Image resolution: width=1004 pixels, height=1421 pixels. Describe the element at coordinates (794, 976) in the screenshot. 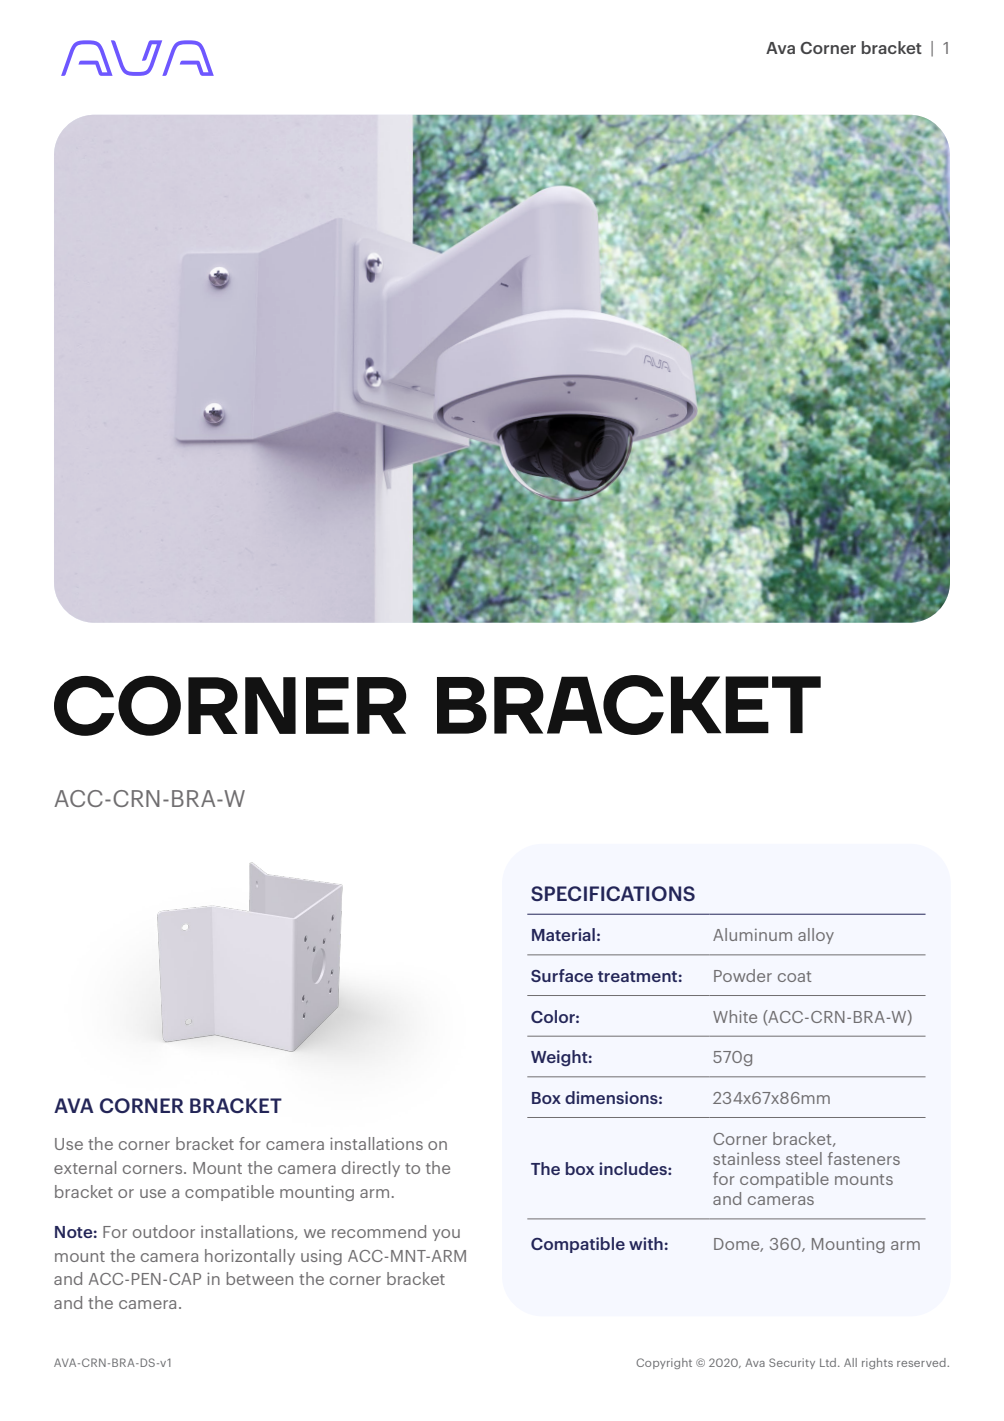

I see `coat` at that location.
